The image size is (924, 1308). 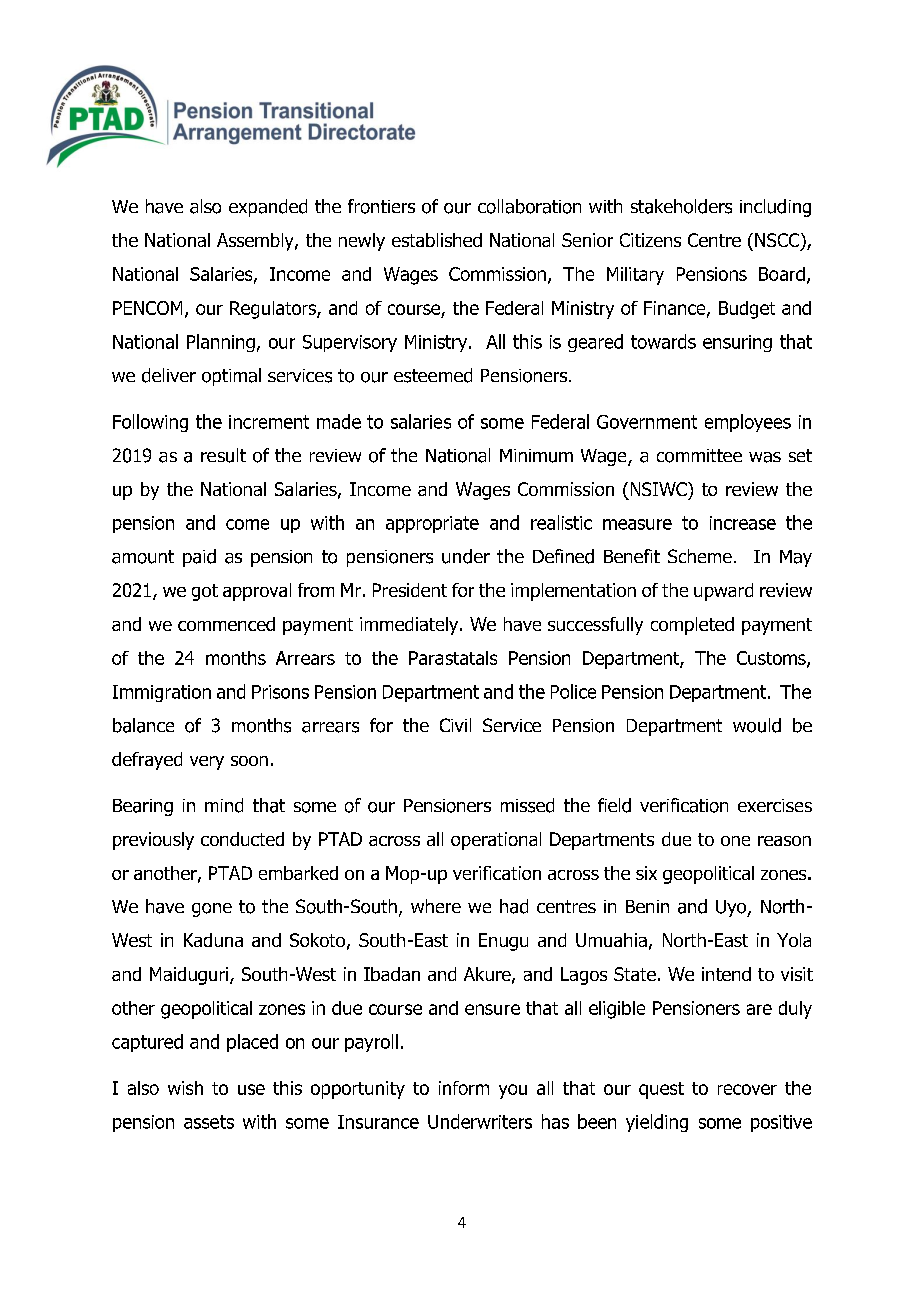 What do you see at coordinates (251, 1089) in the screenshot?
I see `use` at bounding box center [251, 1089].
